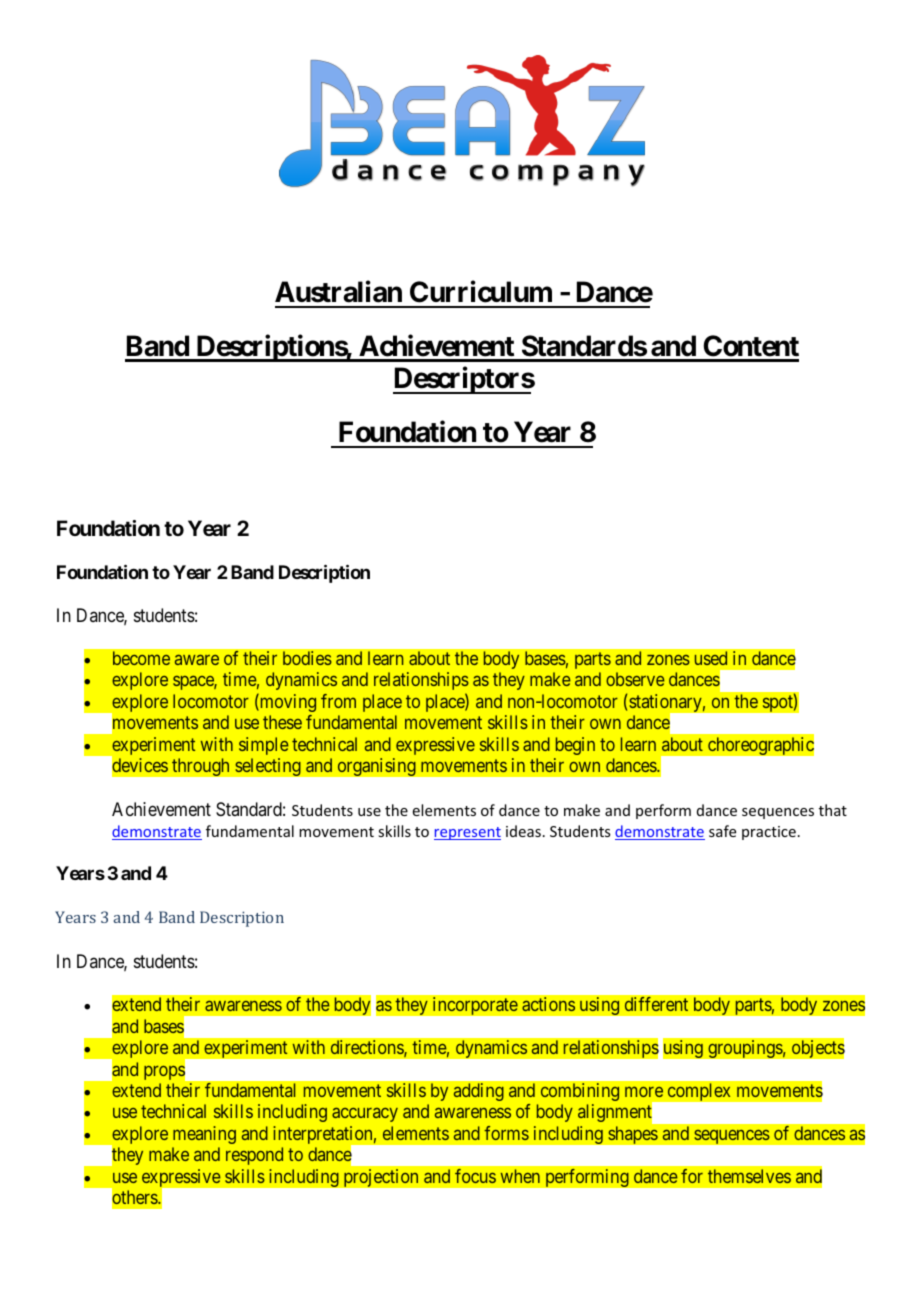 The image size is (924, 1308). What do you see at coordinates (833, 810) in the image?
I see `that` at bounding box center [833, 810].
